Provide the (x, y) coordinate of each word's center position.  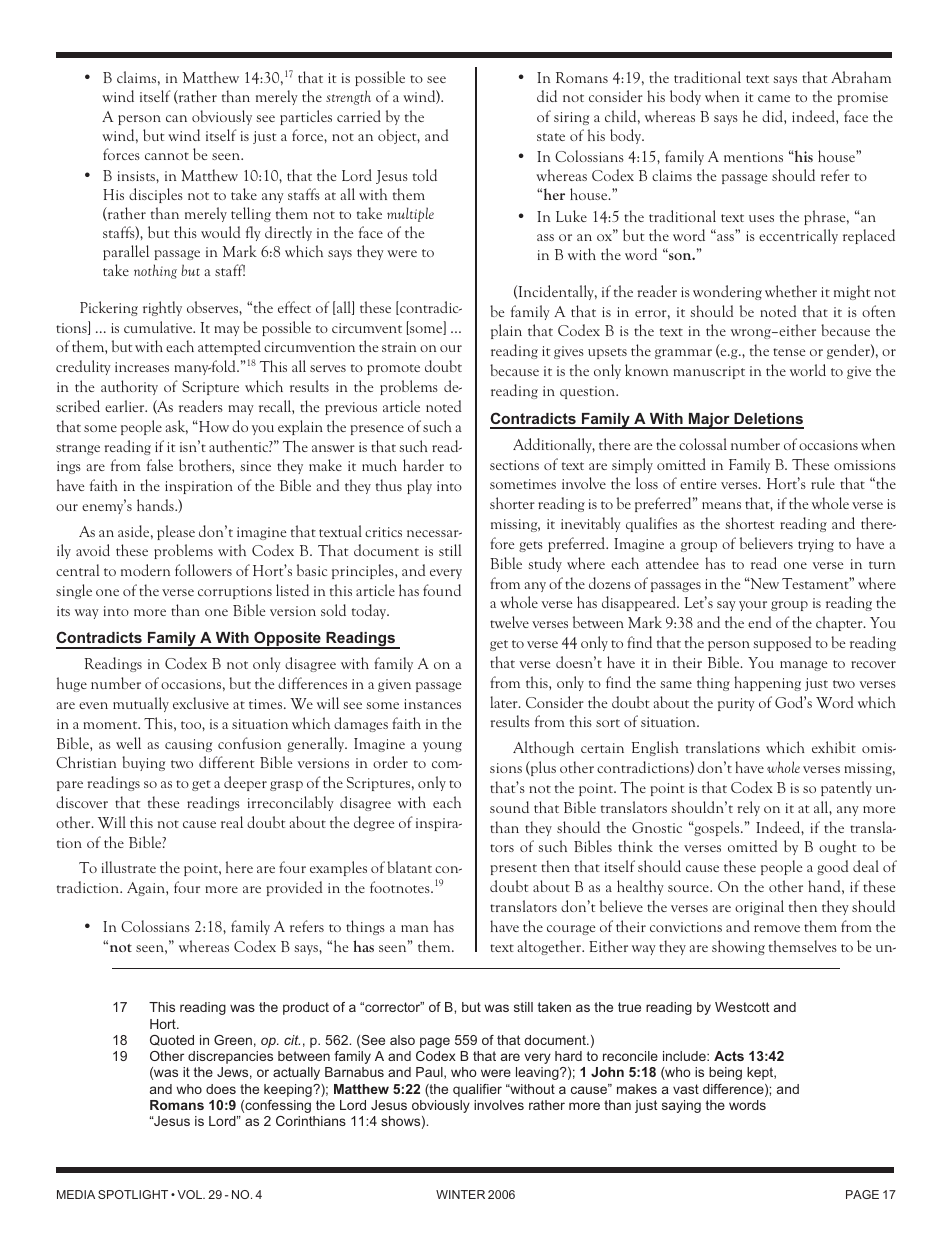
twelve (509, 622)
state (551, 137)
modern (145, 570)
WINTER (460, 1194)
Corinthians (311, 1121)
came (774, 98)
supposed (782, 643)
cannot (167, 156)
